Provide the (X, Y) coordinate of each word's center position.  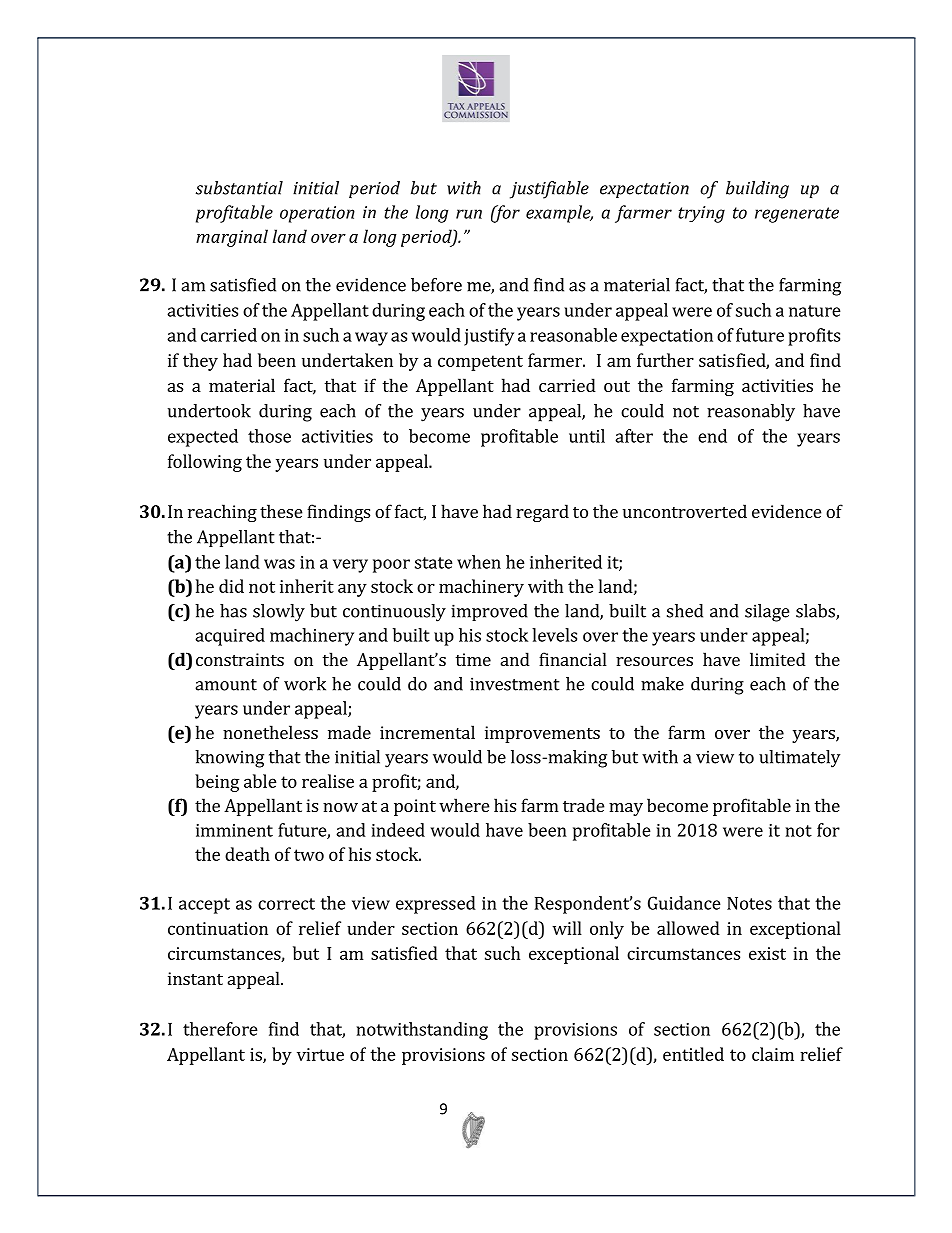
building (757, 190)
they (200, 362)
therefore (220, 1029)
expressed (436, 905)
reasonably (751, 413)
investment (515, 684)
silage (767, 613)
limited (778, 659)
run (469, 214)
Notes (749, 903)
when (479, 562)
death (247, 854)
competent (480, 363)
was (279, 564)
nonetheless (270, 732)
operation (317, 214)
